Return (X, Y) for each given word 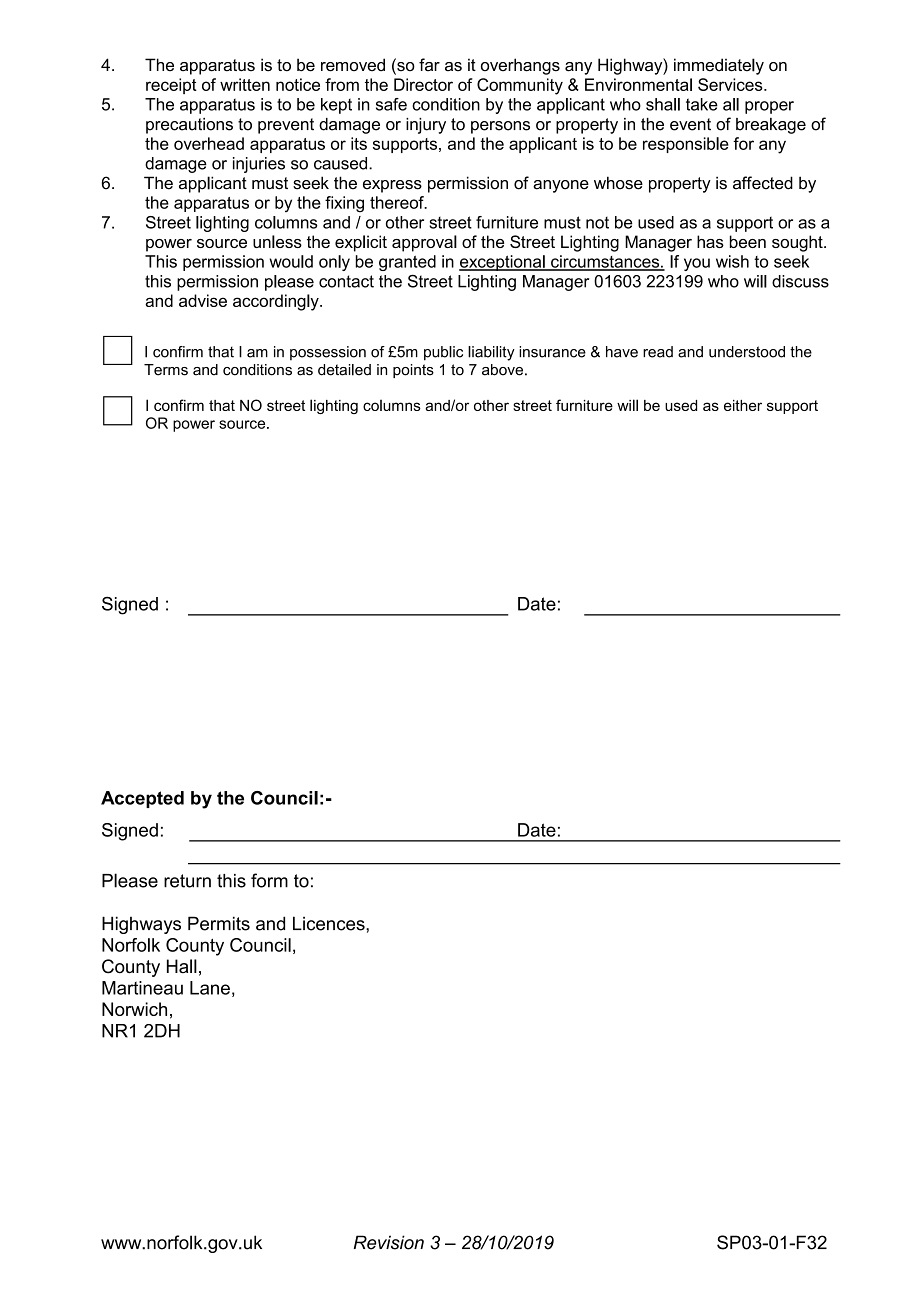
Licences (330, 923)
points (413, 371)
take (702, 104)
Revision (389, 1242)
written (245, 84)
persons (500, 127)
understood (747, 352)
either (743, 405)
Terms (166, 370)
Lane (210, 988)
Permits (219, 923)
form (269, 880)
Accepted (142, 799)
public (443, 353)
